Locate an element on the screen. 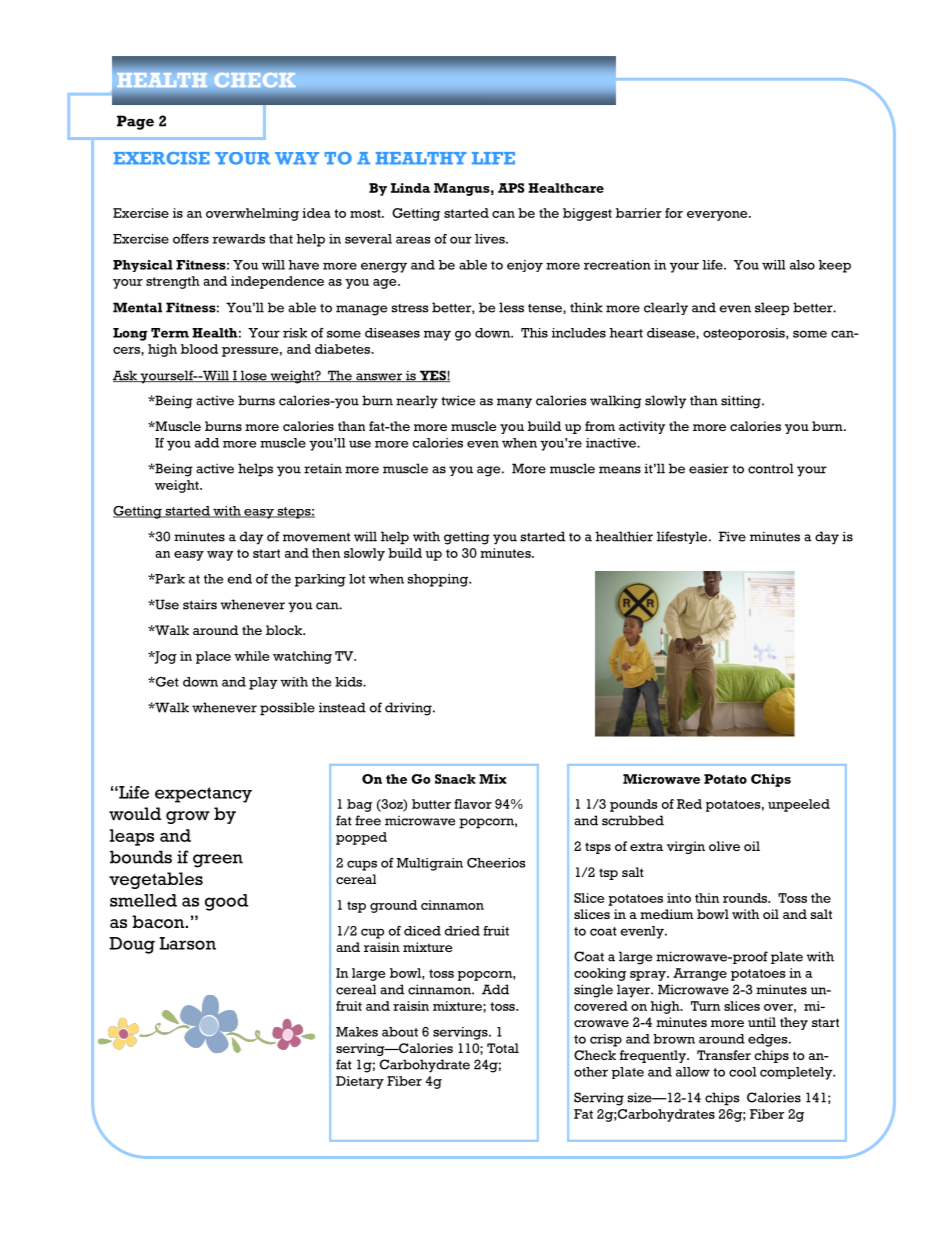 The image size is (952, 1233). Page is located at coordinates (135, 122).
